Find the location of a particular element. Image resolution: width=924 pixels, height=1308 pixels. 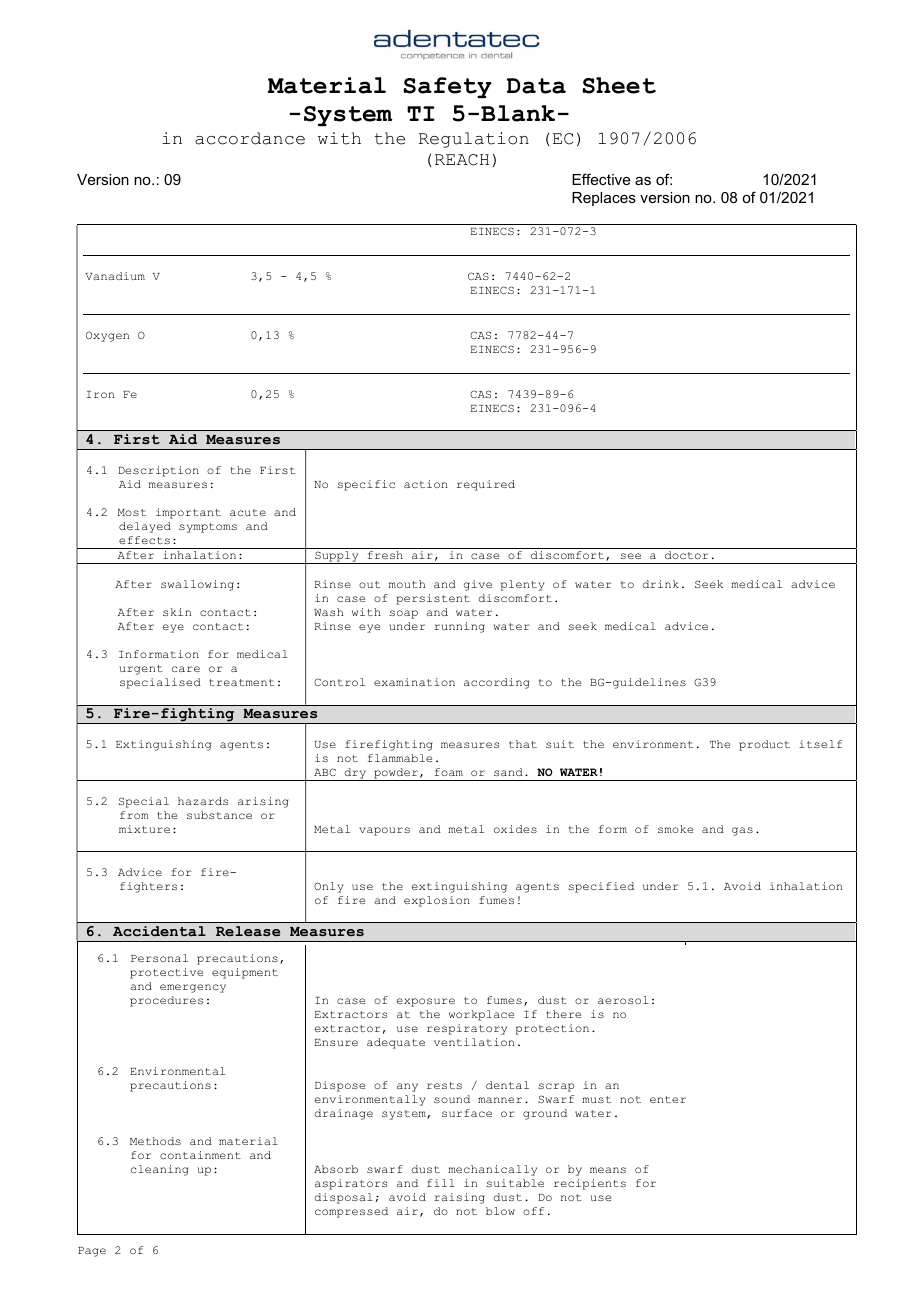

product is located at coordinates (764, 745).
